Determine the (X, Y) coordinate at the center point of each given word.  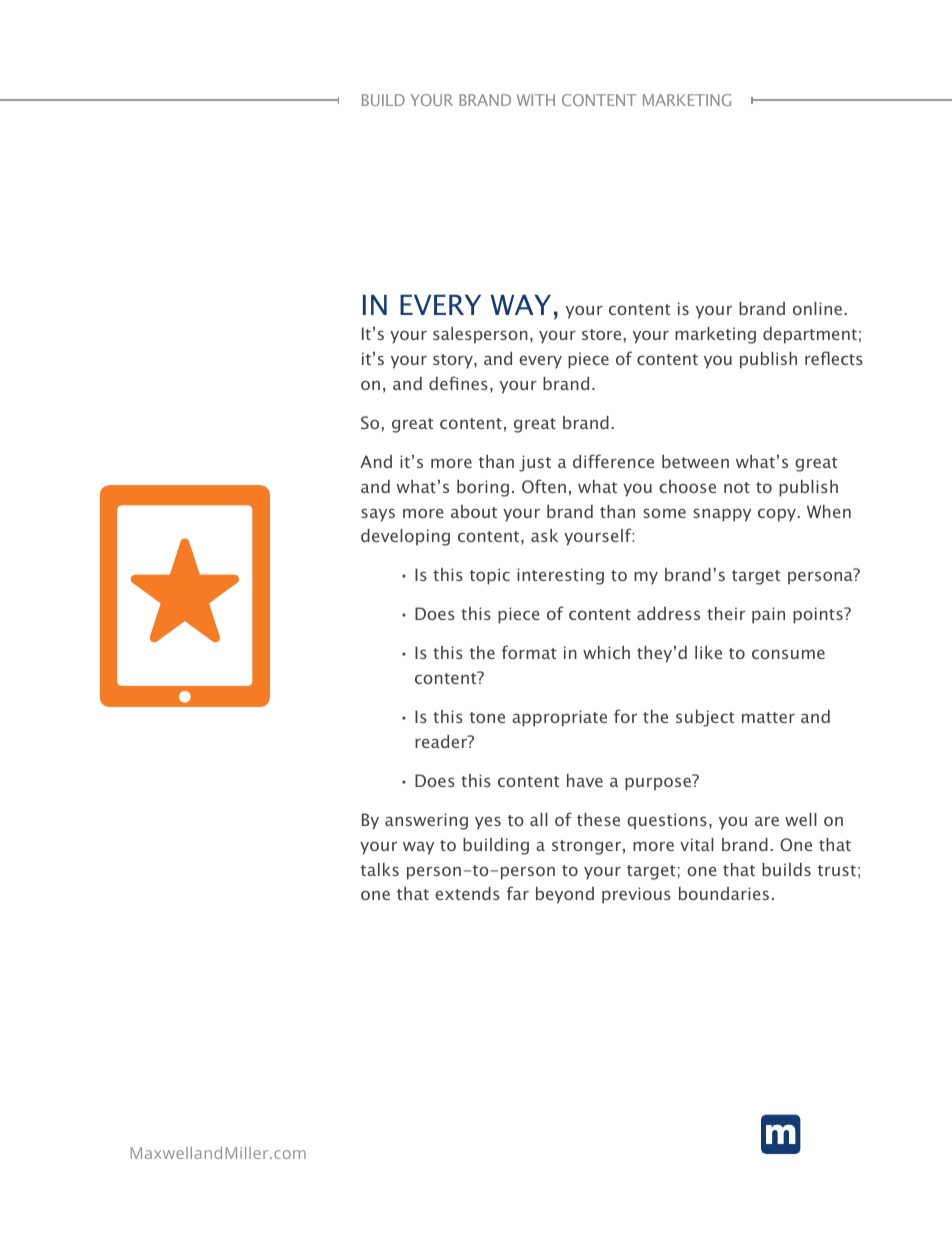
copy (778, 515)
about (474, 511)
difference (613, 461)
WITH (536, 100)
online (817, 308)
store (603, 334)
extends (467, 893)
